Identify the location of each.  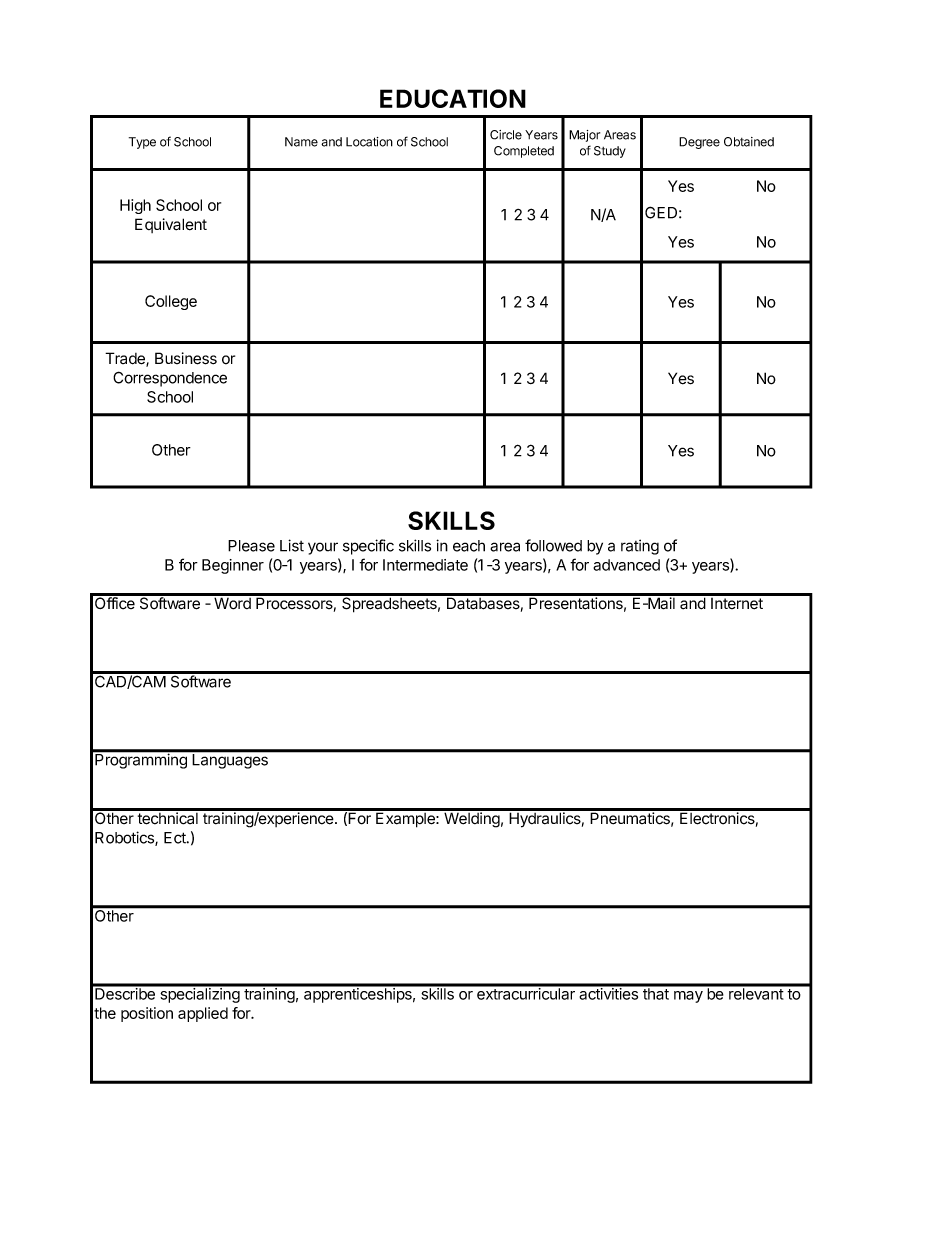
(469, 546).
